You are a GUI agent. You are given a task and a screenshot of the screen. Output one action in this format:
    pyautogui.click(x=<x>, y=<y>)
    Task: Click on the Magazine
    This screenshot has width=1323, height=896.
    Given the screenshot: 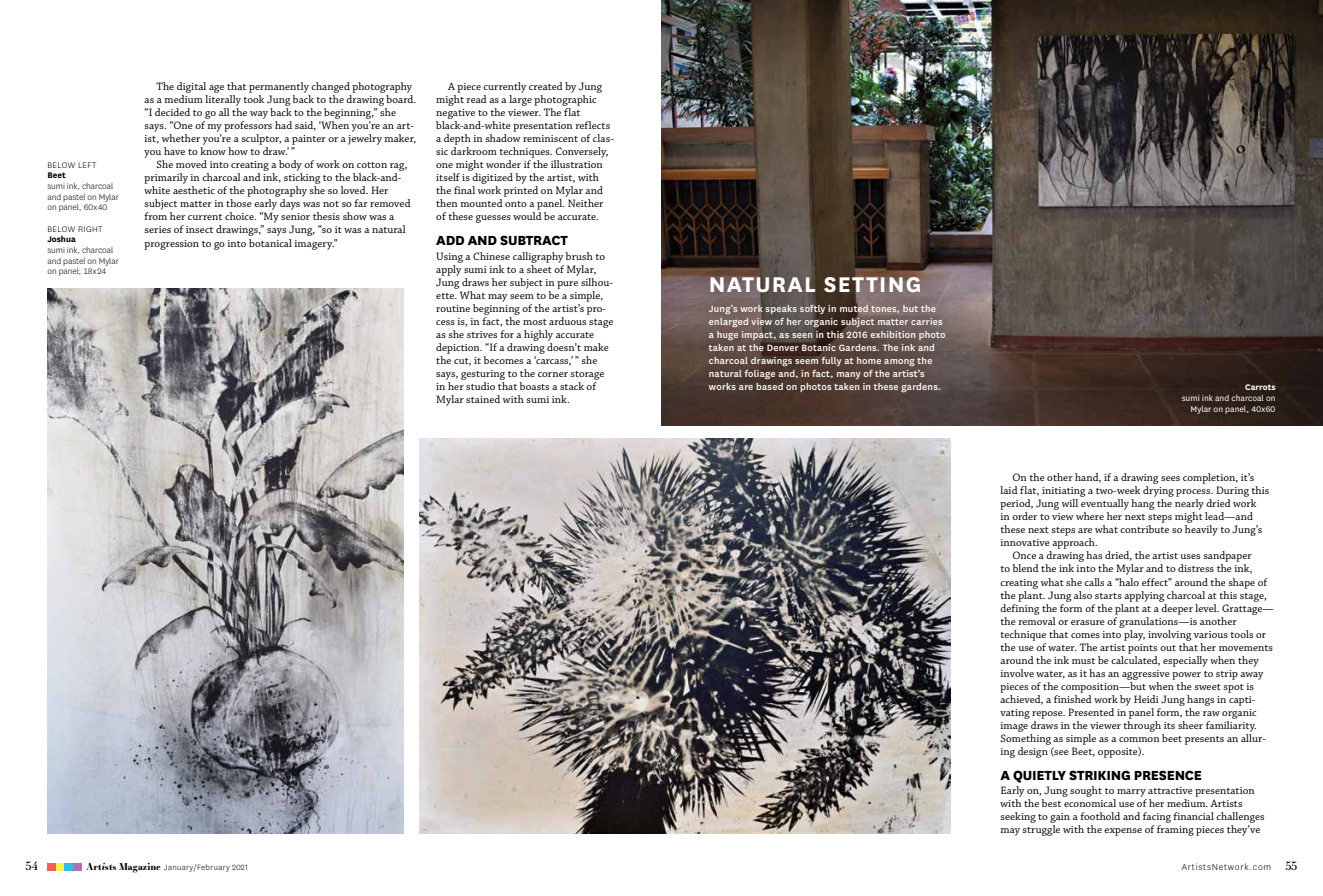 What is the action you would take?
    pyautogui.click(x=140, y=868)
